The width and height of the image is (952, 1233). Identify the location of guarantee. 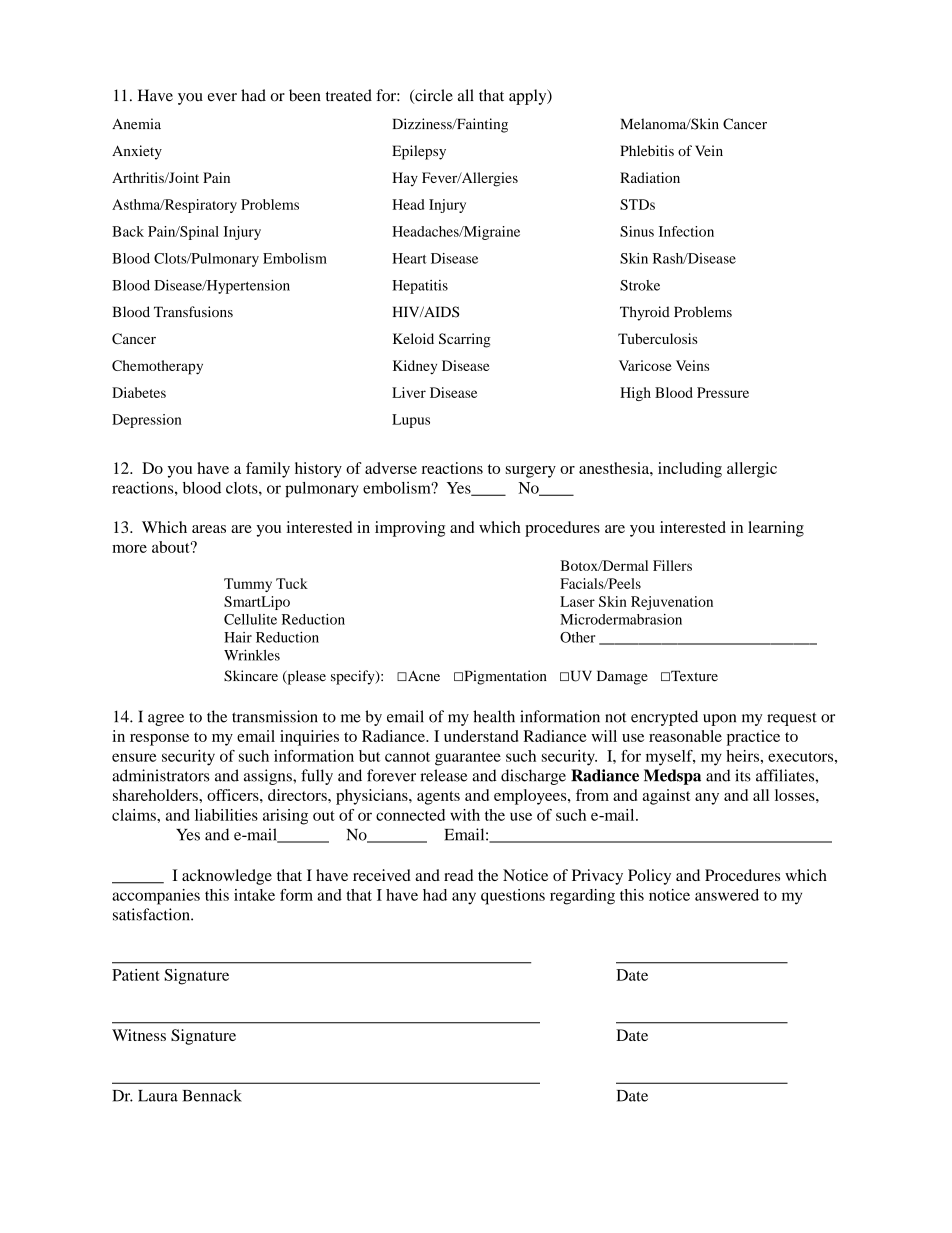
(468, 759).
